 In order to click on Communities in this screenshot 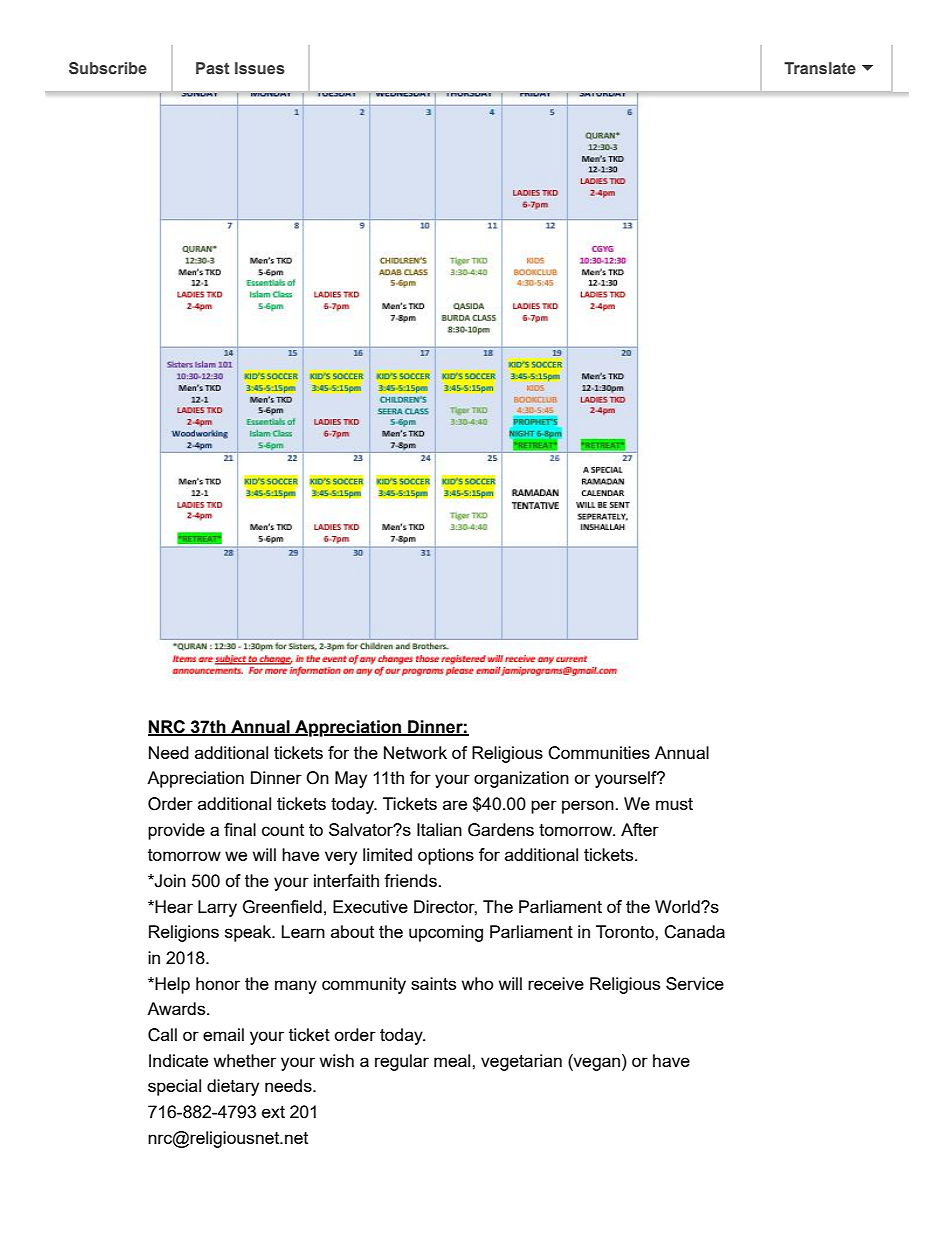, I will do `click(599, 753)`.
